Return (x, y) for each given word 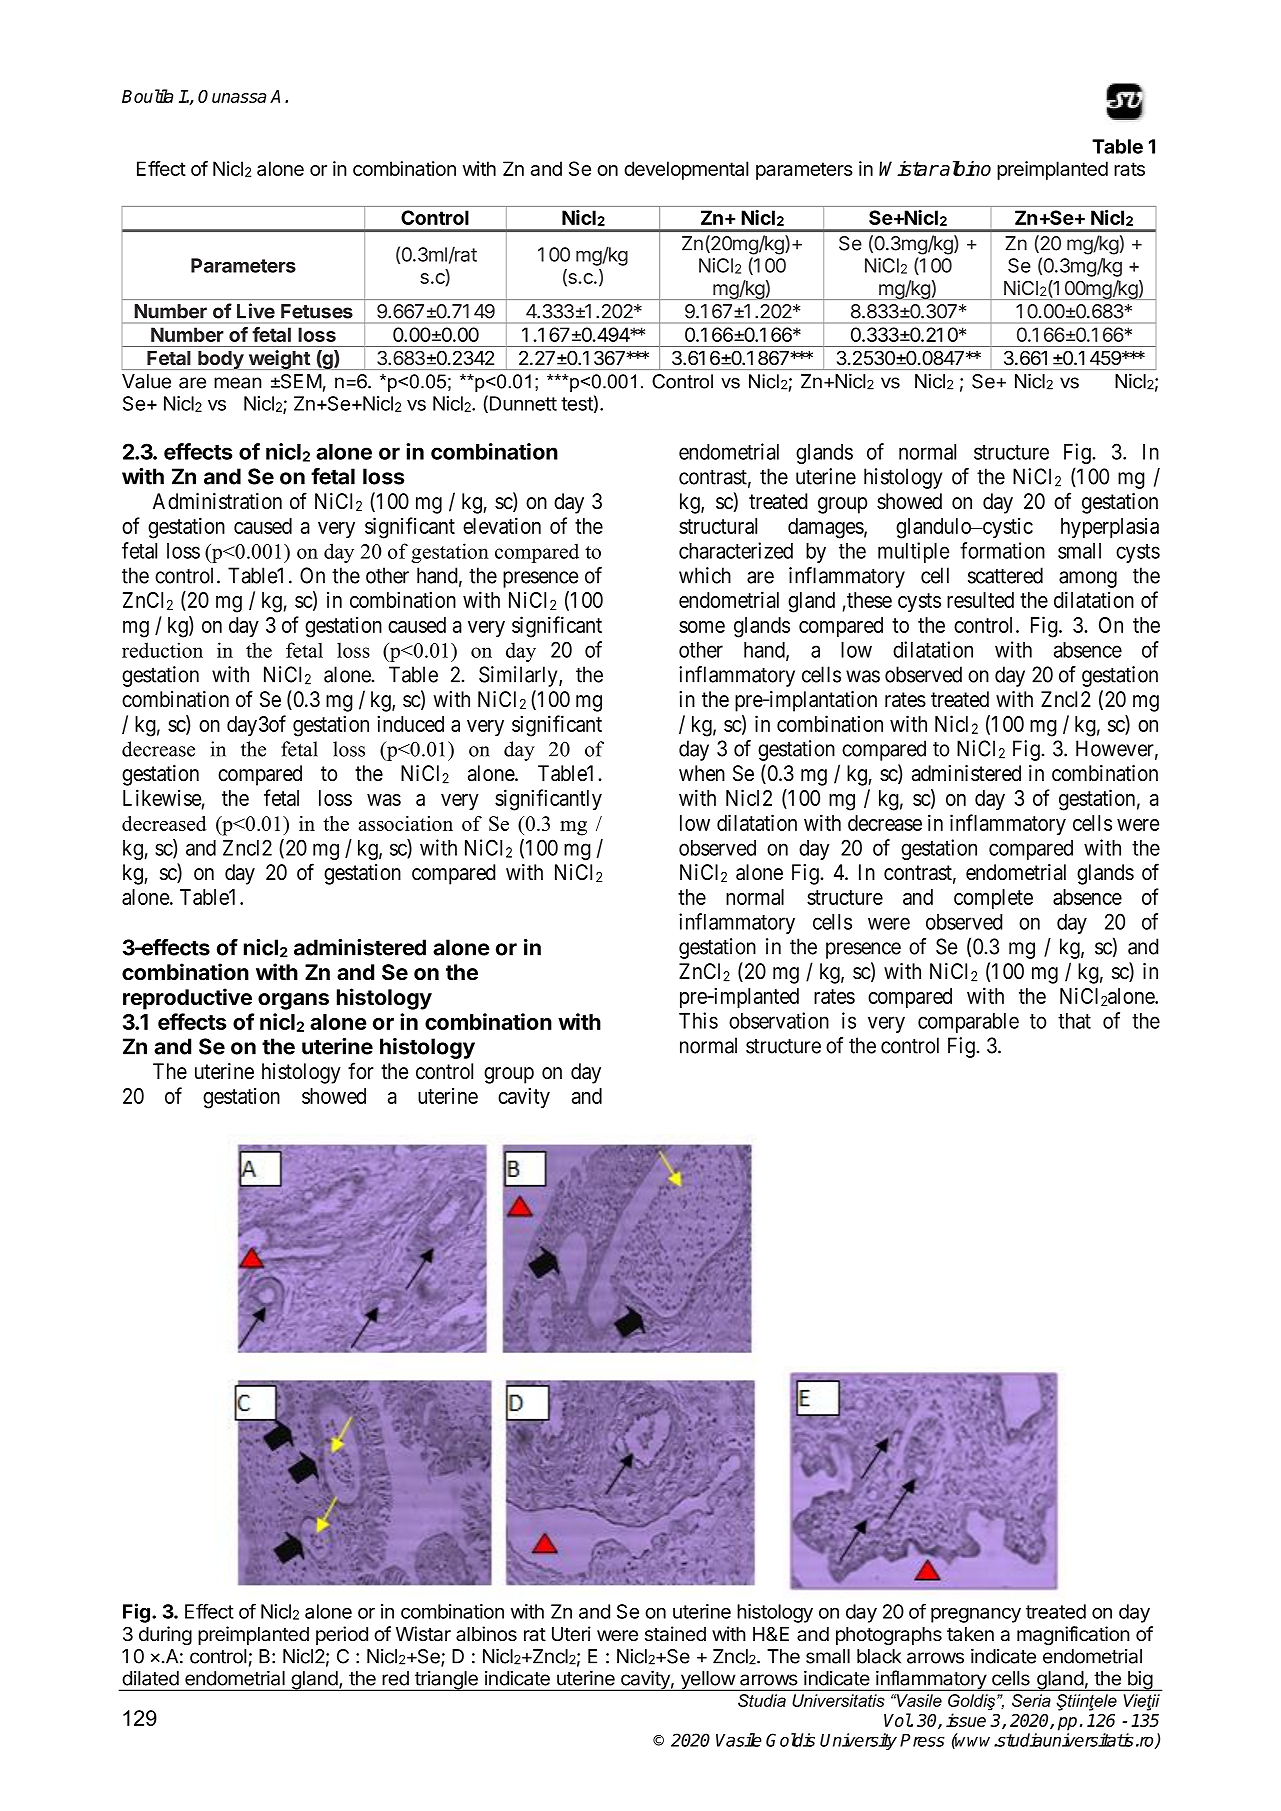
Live (256, 311)
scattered (1005, 575)
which (705, 575)
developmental (686, 170)
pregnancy (976, 1615)
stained (675, 1634)
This (698, 1020)
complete (993, 899)
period (342, 1635)
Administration (217, 501)
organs (293, 1001)
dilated (150, 1678)
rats (1129, 169)
